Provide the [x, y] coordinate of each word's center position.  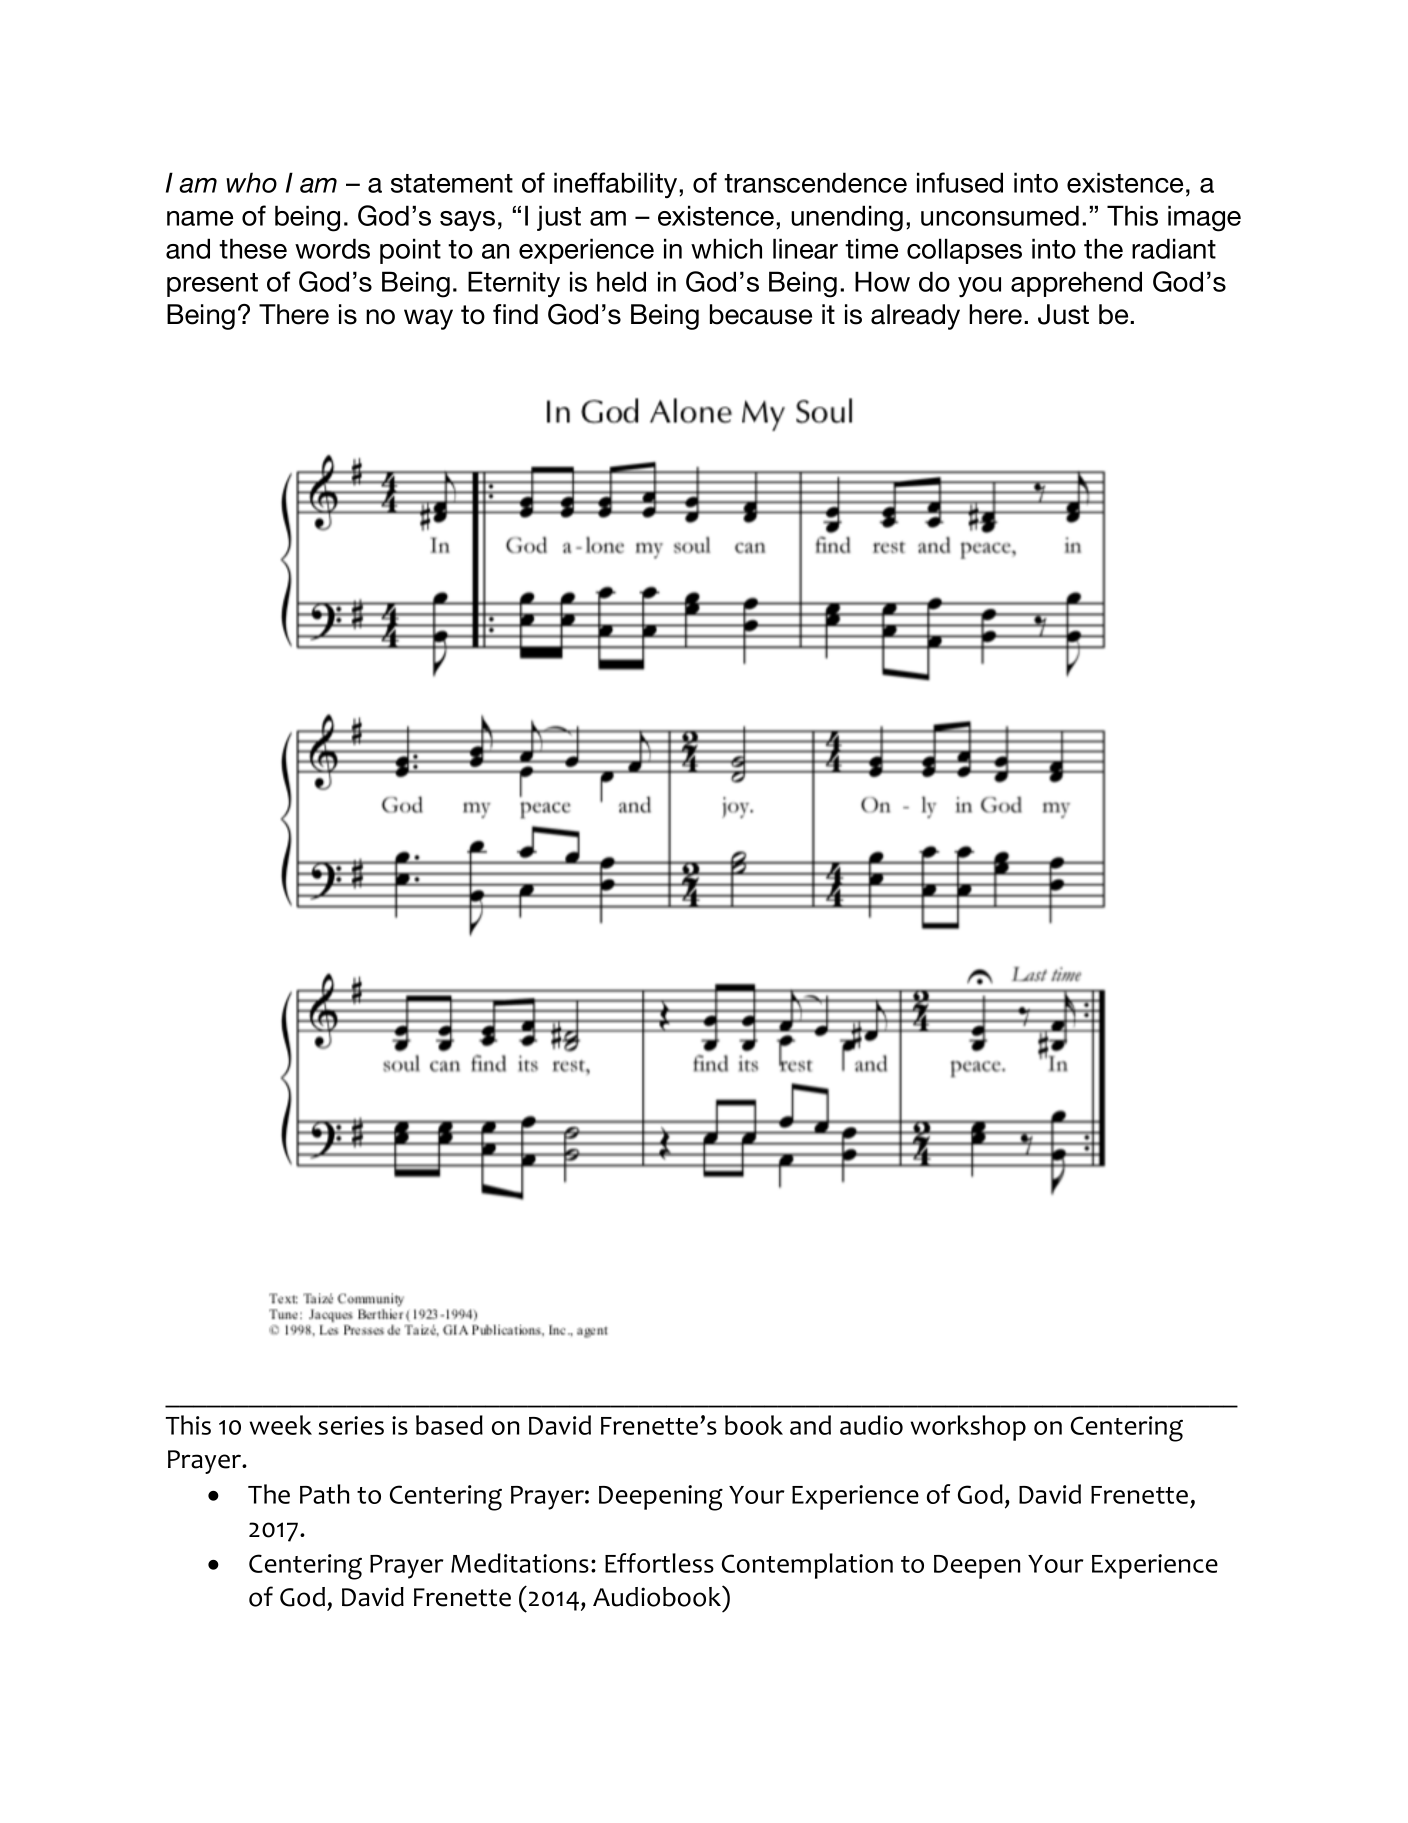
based [449, 1425]
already [915, 317]
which [726, 248]
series [351, 1425]
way [428, 319]
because [761, 314]
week [280, 1425]
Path [324, 1494]
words [332, 248]
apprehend [1076, 284]
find [515, 314]
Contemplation [807, 1566]
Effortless [659, 1563]
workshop [968, 1428]
